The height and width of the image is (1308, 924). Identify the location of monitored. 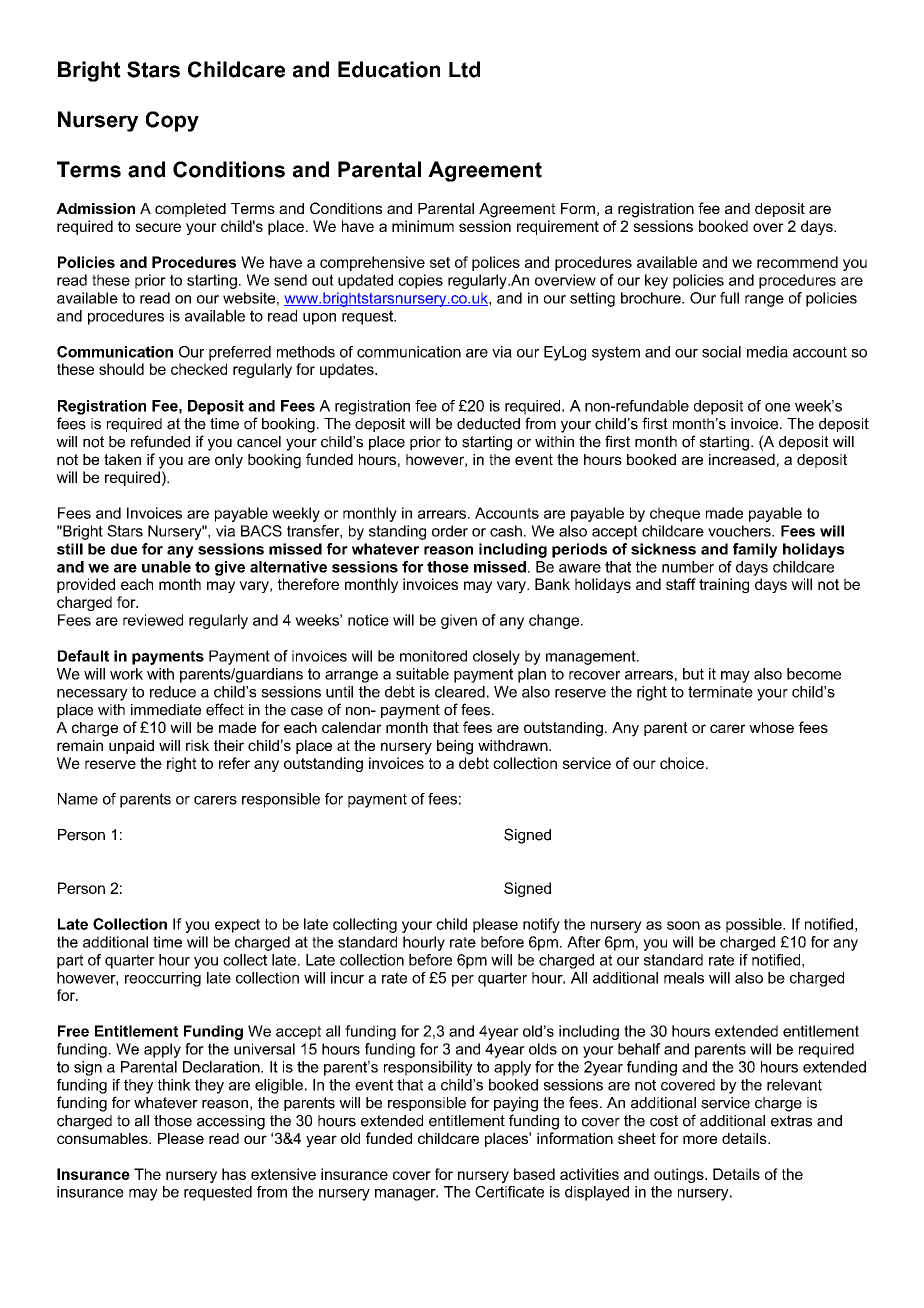
(433, 656).
